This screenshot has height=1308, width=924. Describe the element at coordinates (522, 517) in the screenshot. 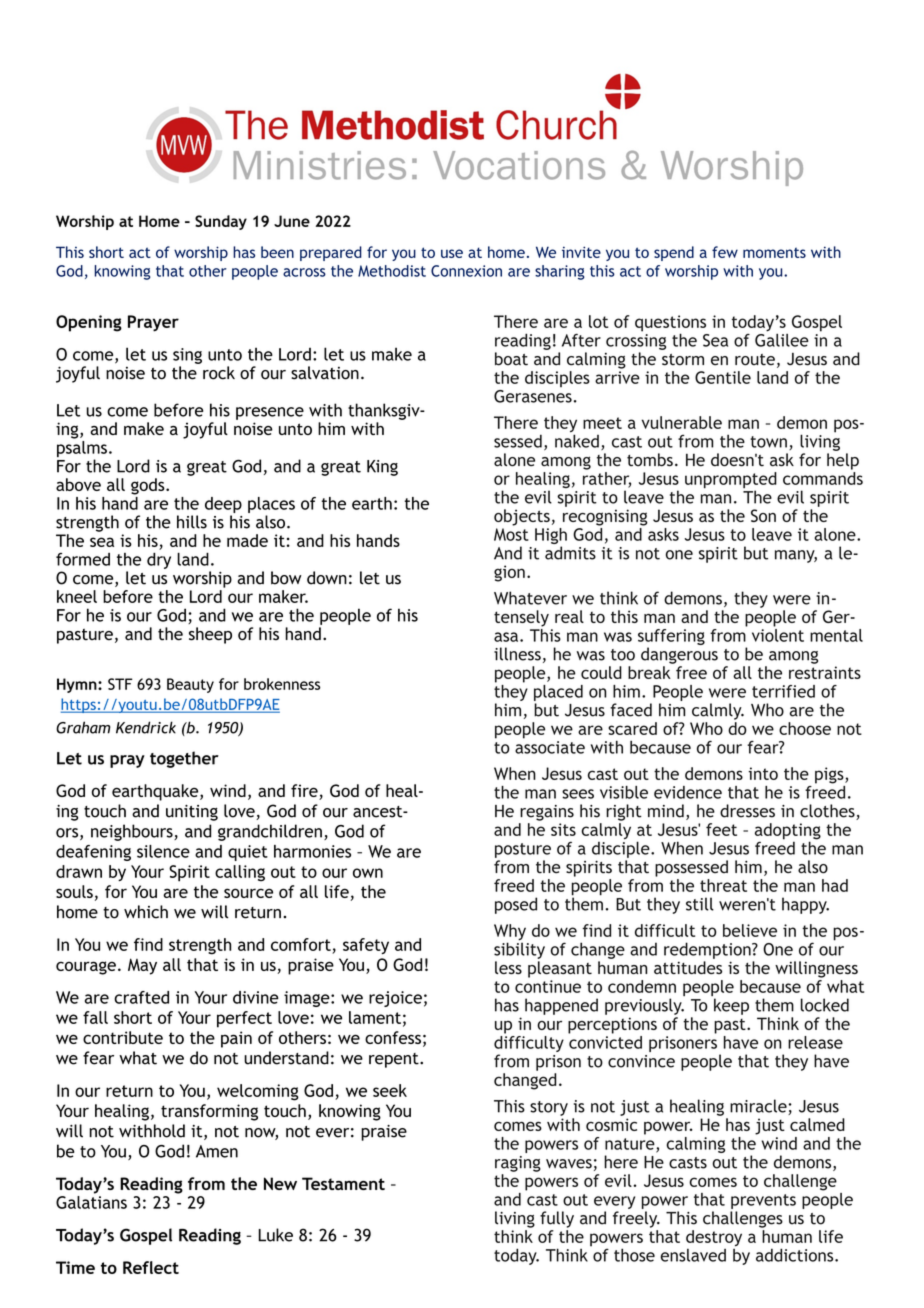

I see `objects` at that location.
